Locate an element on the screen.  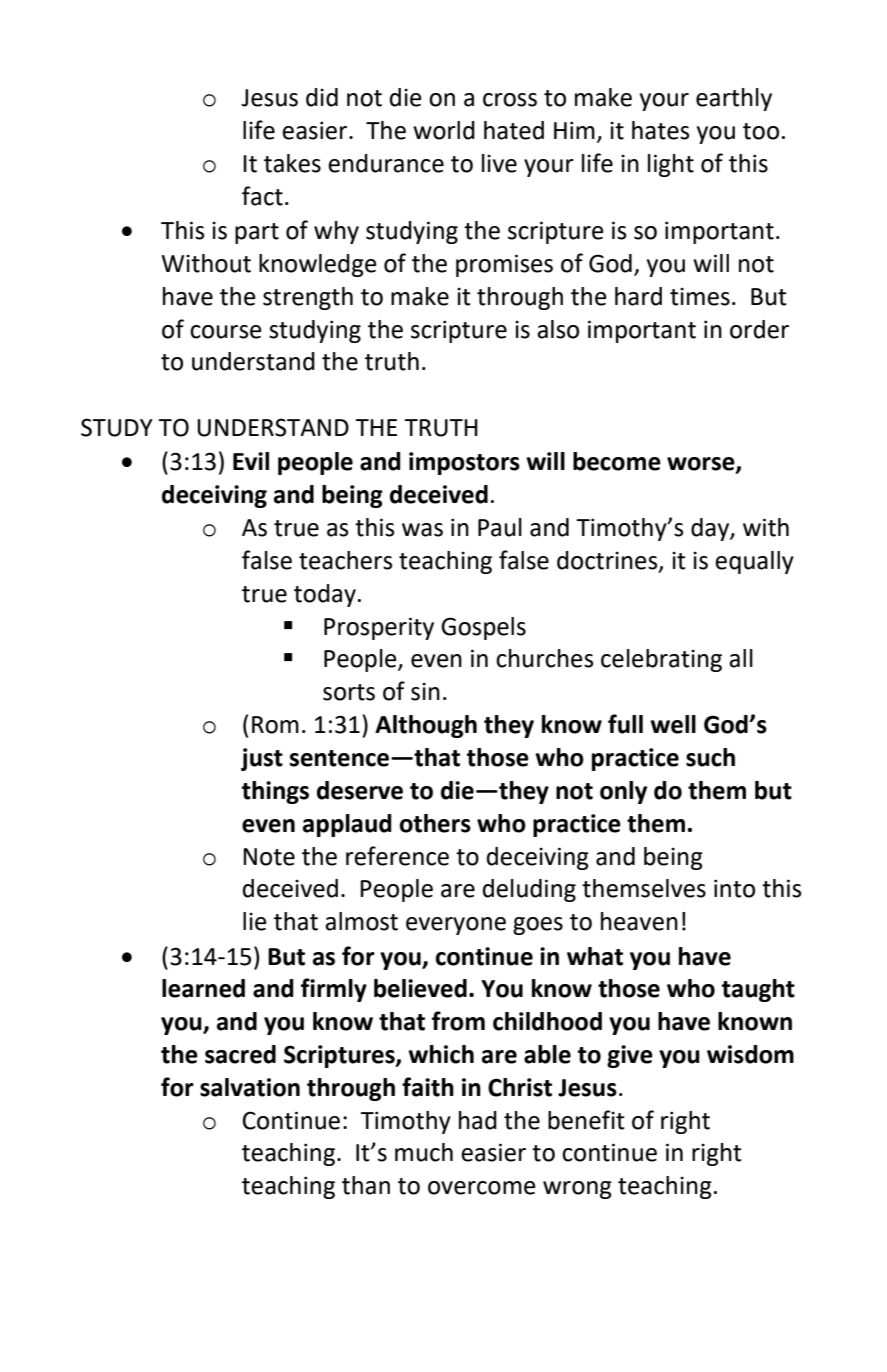
course is located at coordinates (226, 332).
